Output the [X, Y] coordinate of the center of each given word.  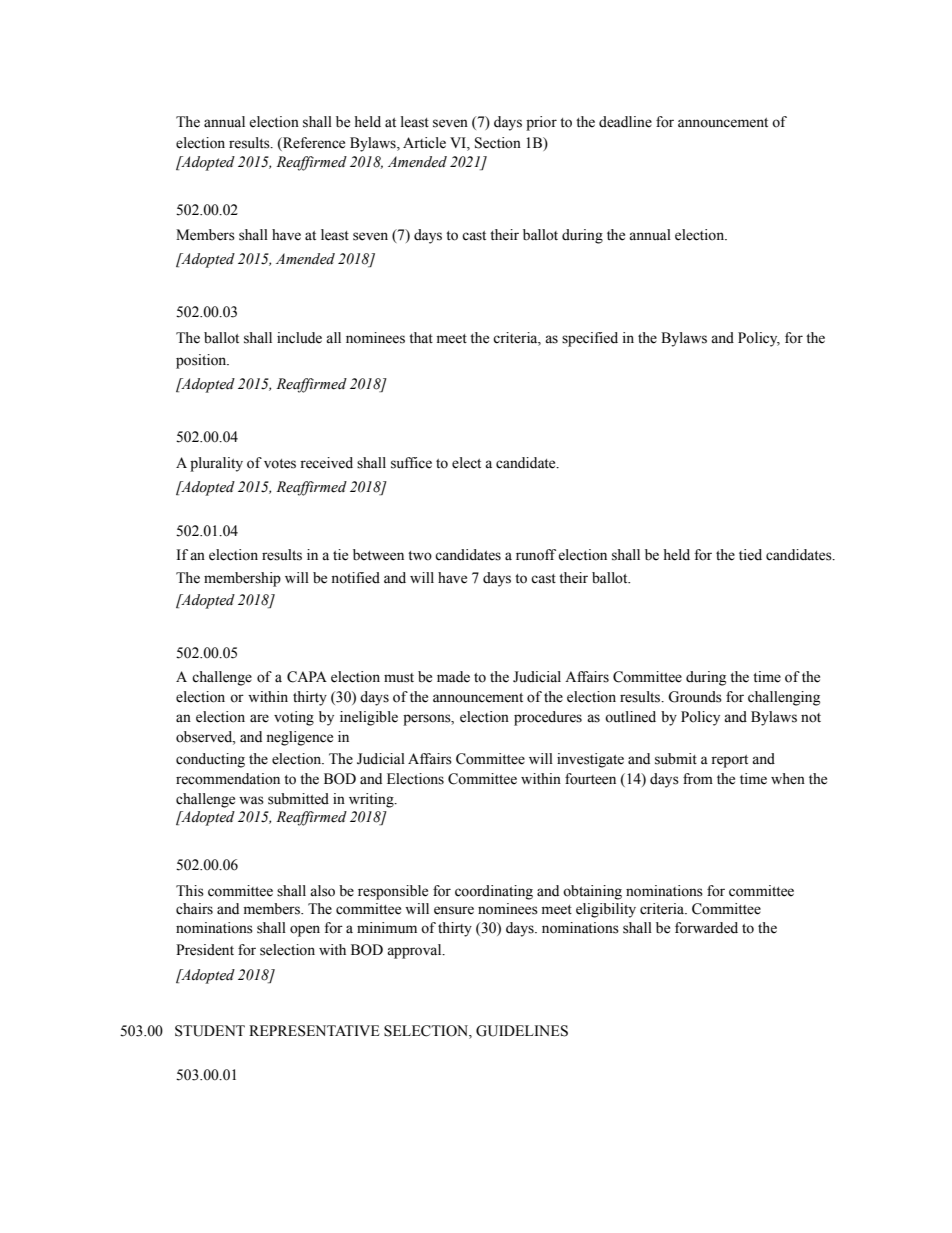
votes [280, 464]
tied [750, 555]
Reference [313, 144]
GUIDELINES [522, 1031]
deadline [625, 122]
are [259, 718]
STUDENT [210, 1031]
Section [498, 143]
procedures [548, 718]
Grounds [695, 697]
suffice [411, 463]
